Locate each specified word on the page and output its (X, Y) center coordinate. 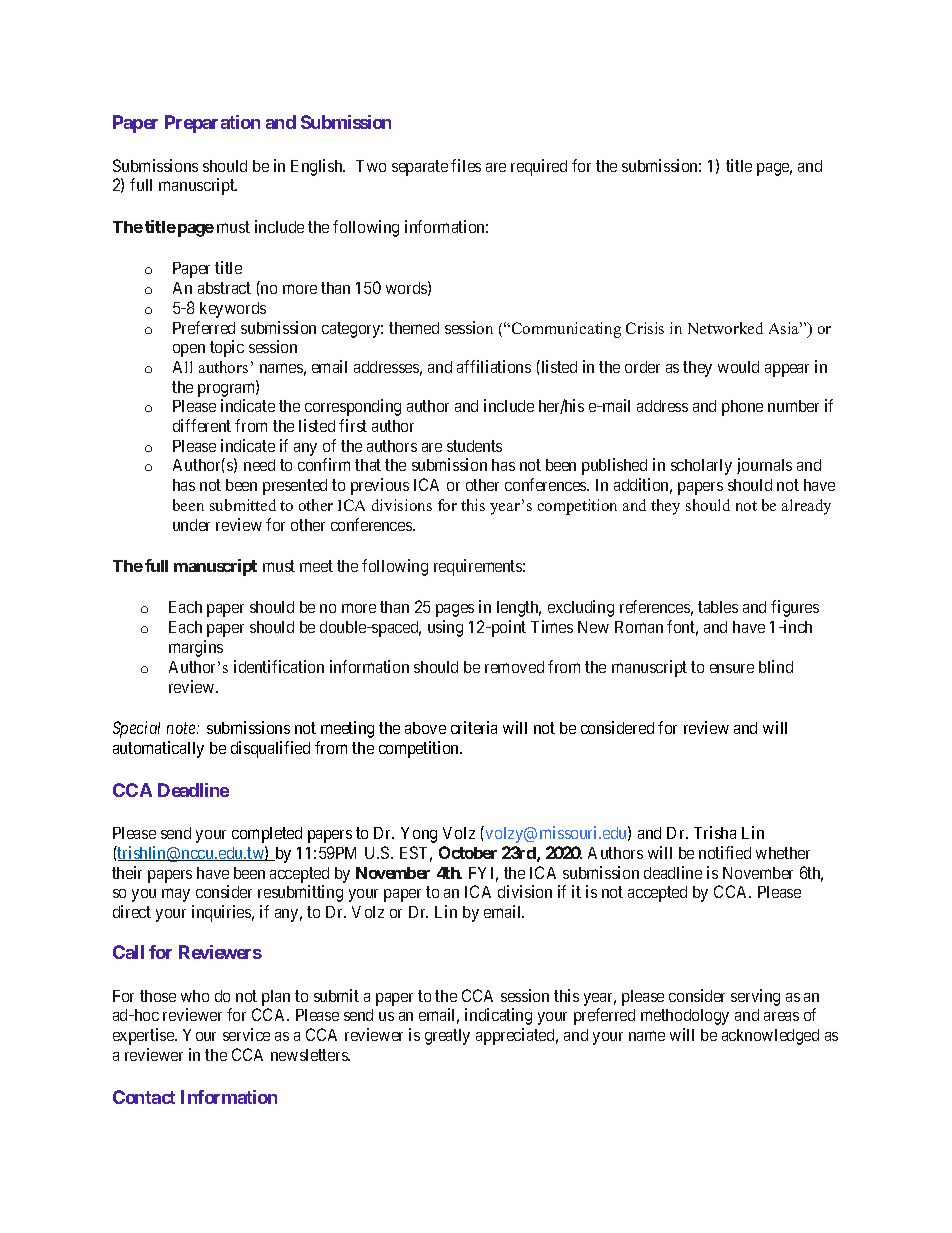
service (246, 1034)
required (539, 167)
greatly (447, 1037)
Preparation (212, 124)
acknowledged (770, 1037)
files (466, 165)
